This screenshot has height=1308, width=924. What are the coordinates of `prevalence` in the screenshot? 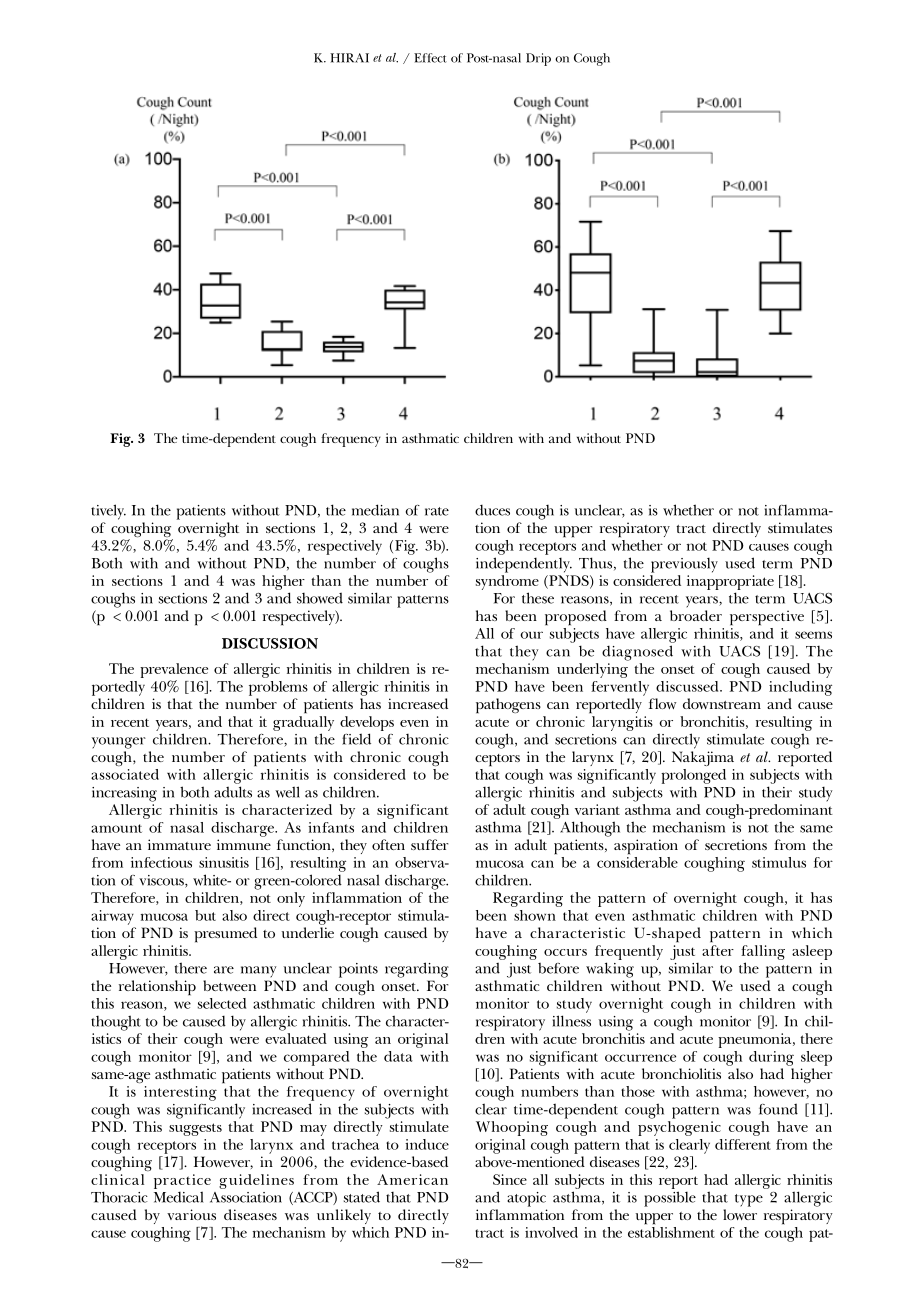 It's located at (174, 672).
